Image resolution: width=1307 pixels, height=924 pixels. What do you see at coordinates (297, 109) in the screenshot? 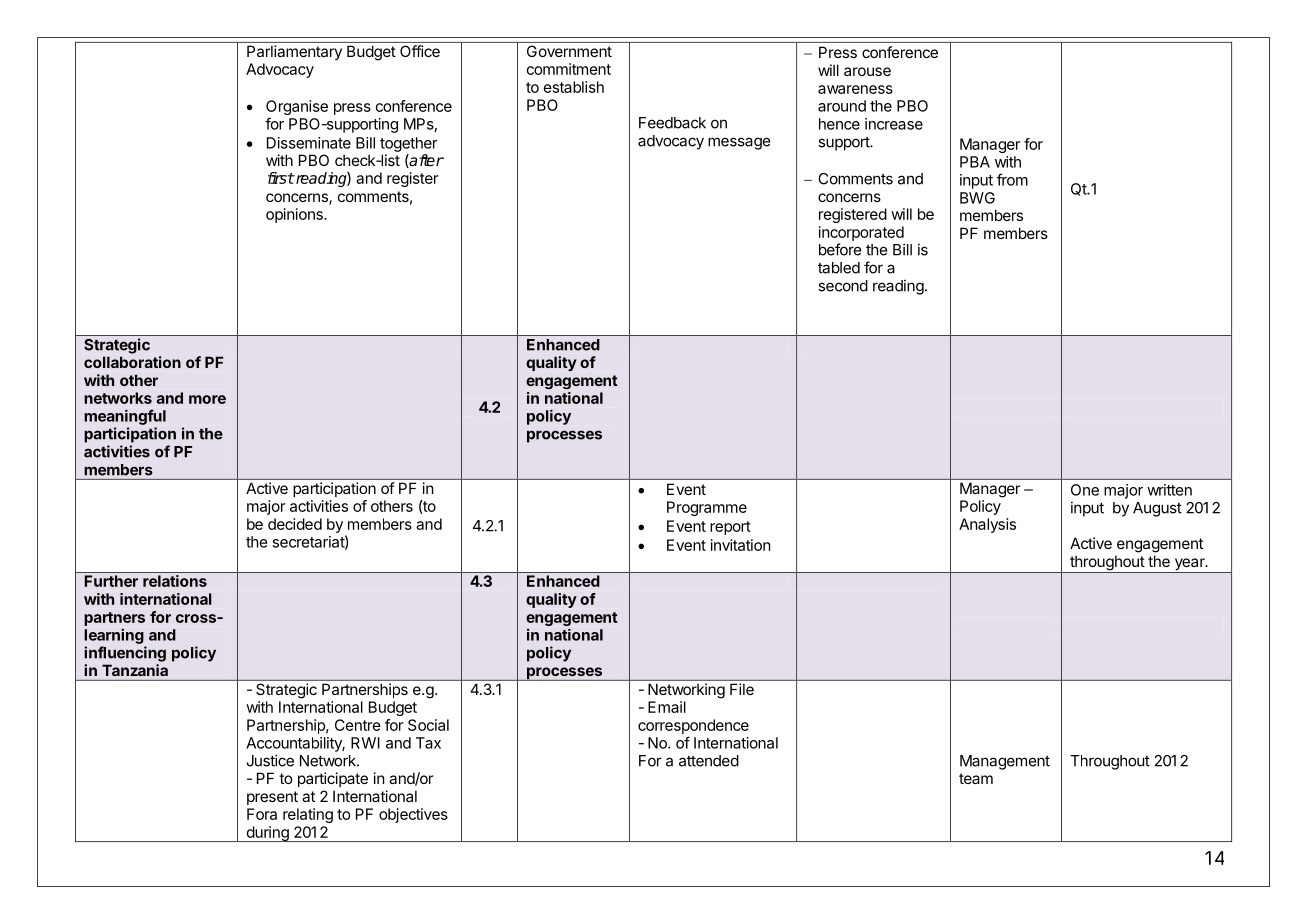
I see `Organise` at bounding box center [297, 109].
